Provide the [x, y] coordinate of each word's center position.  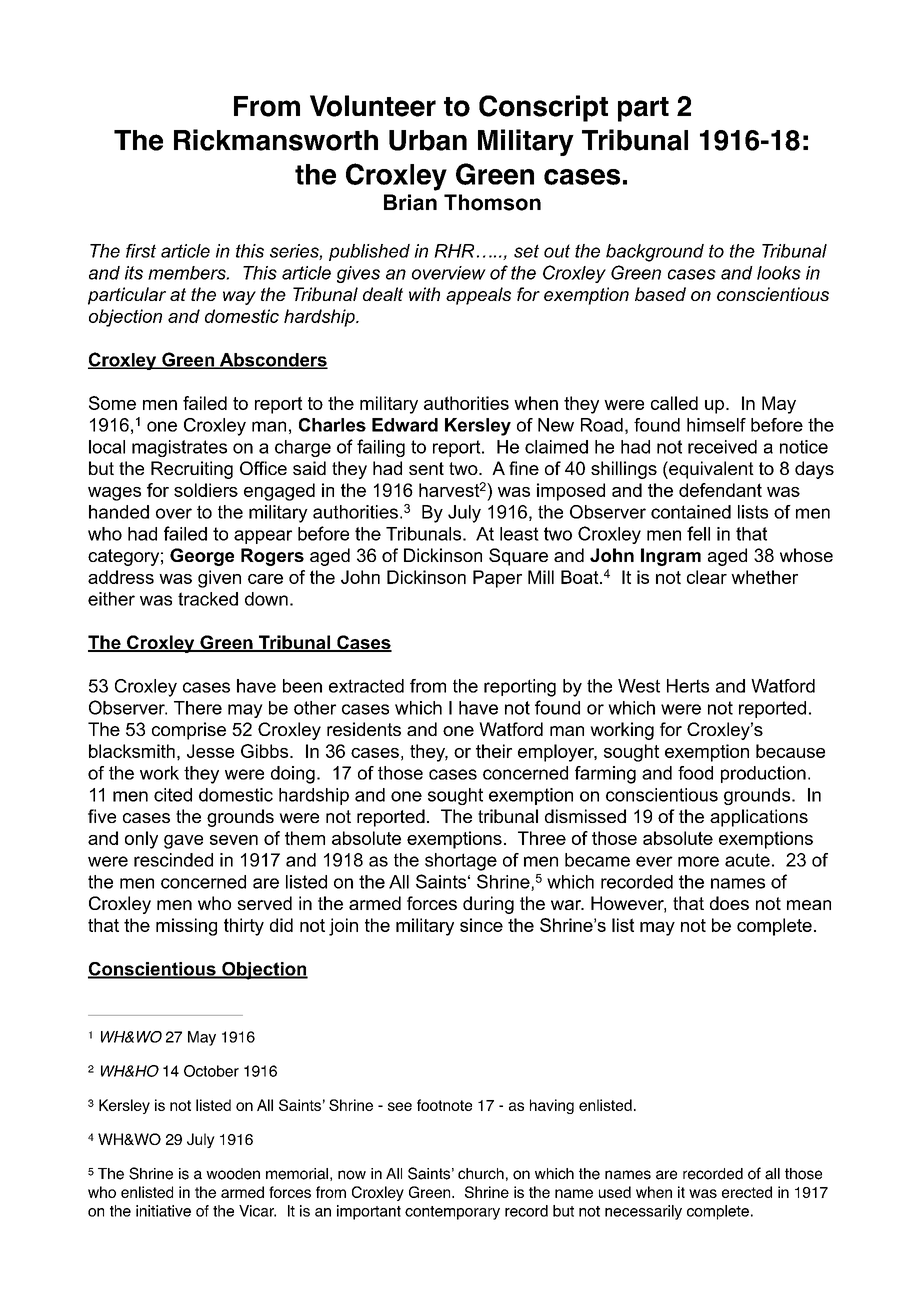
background [655, 253]
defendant [720, 490]
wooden [233, 1174]
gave [183, 842]
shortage [461, 862]
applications [759, 818]
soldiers [206, 490]
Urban [428, 140]
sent [426, 468]
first [141, 251]
